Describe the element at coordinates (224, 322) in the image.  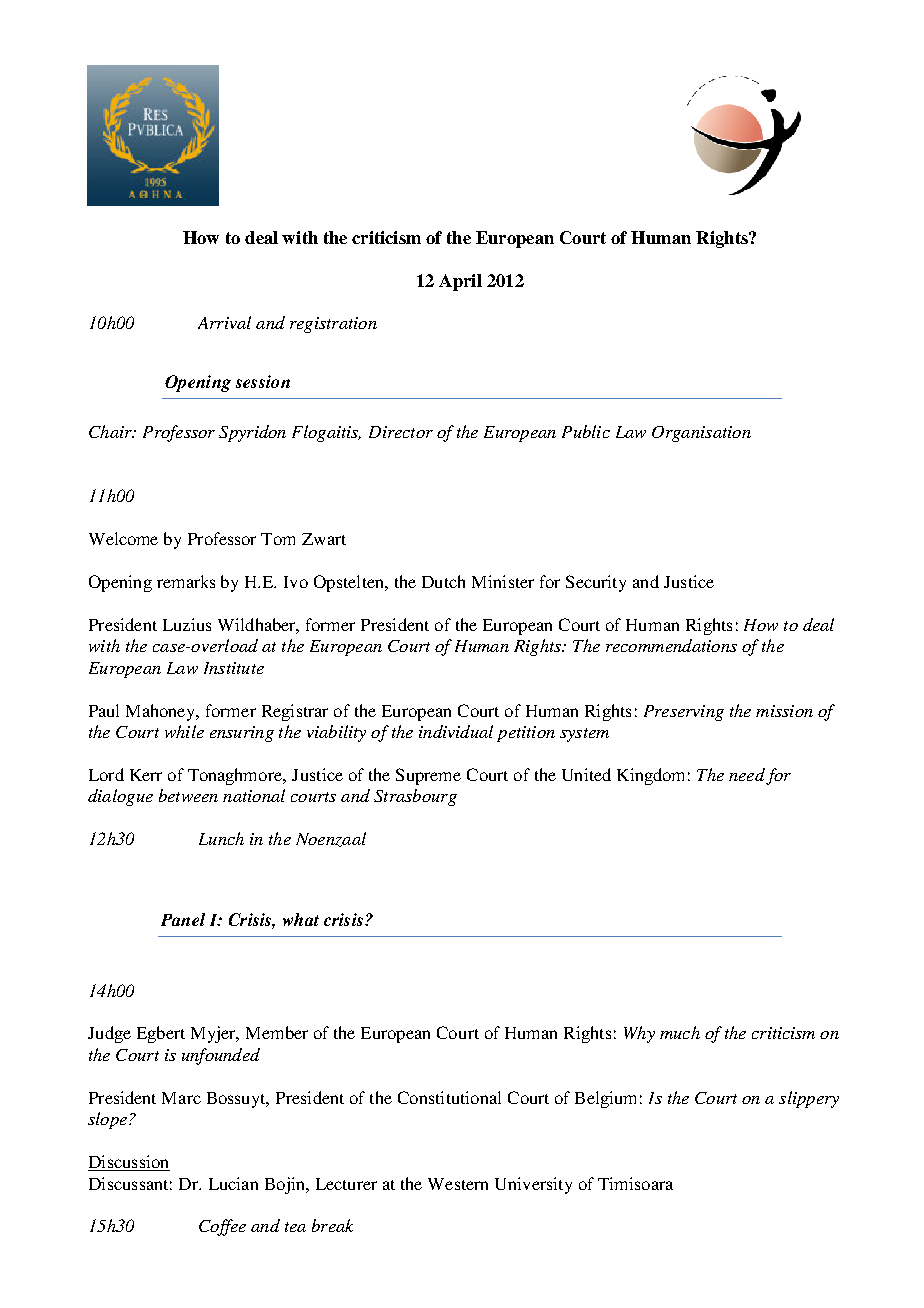
I see `Arrival` at that location.
